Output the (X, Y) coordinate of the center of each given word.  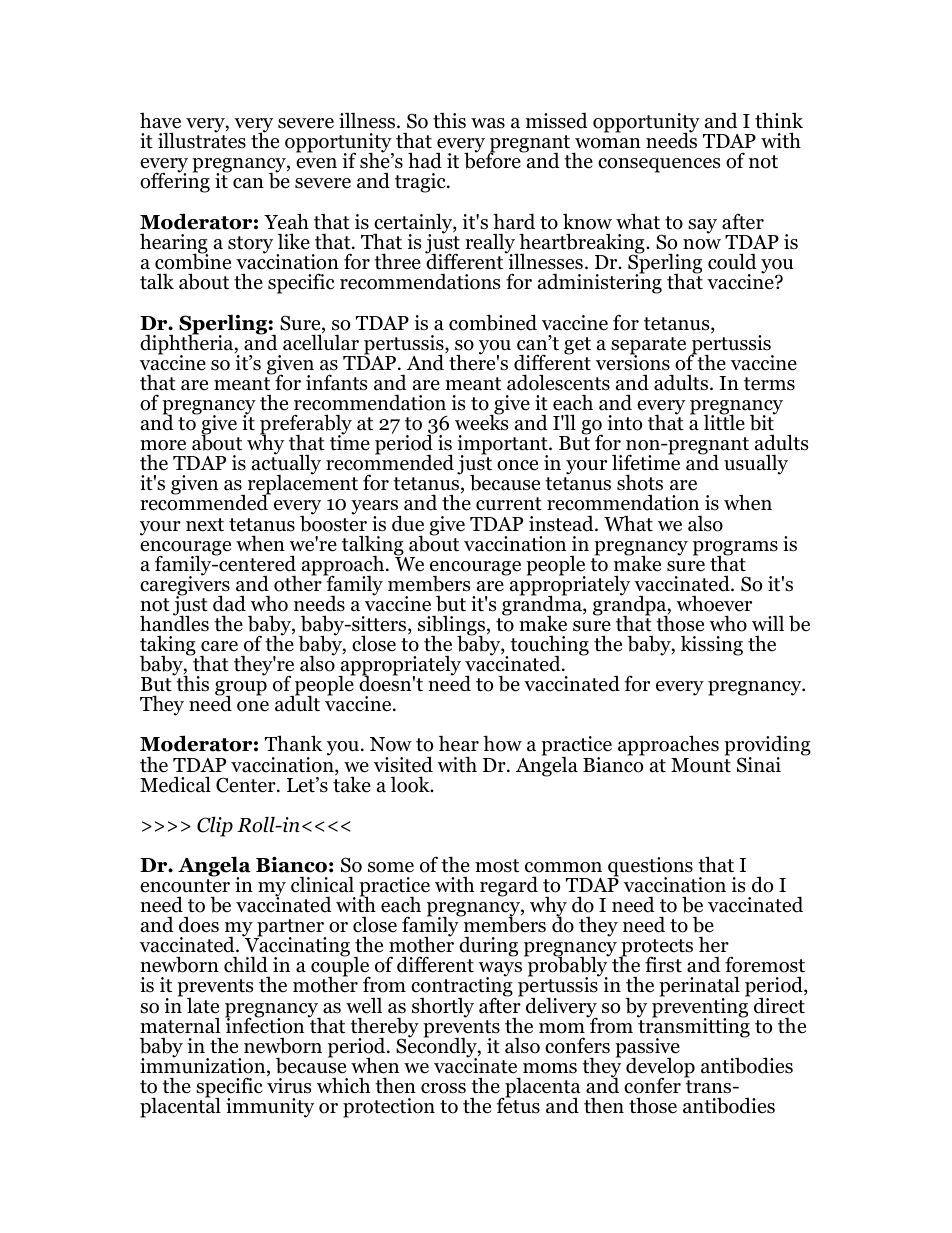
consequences (659, 165)
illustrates (202, 139)
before (493, 160)
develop (660, 1068)
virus (289, 1085)
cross (443, 1088)
